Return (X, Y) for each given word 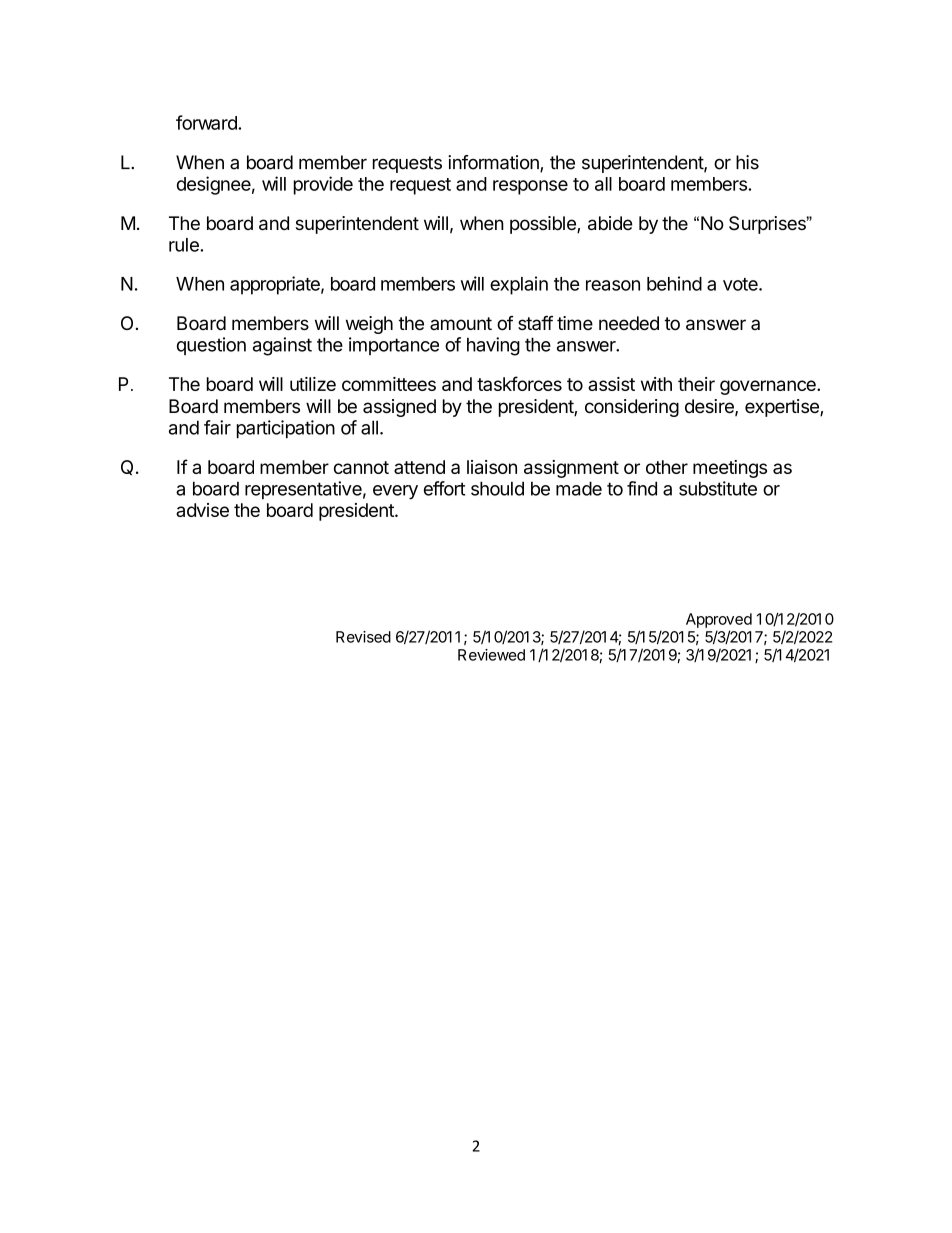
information (494, 163)
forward (207, 122)
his (747, 162)
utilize (313, 384)
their (696, 384)
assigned (399, 408)
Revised (363, 637)
